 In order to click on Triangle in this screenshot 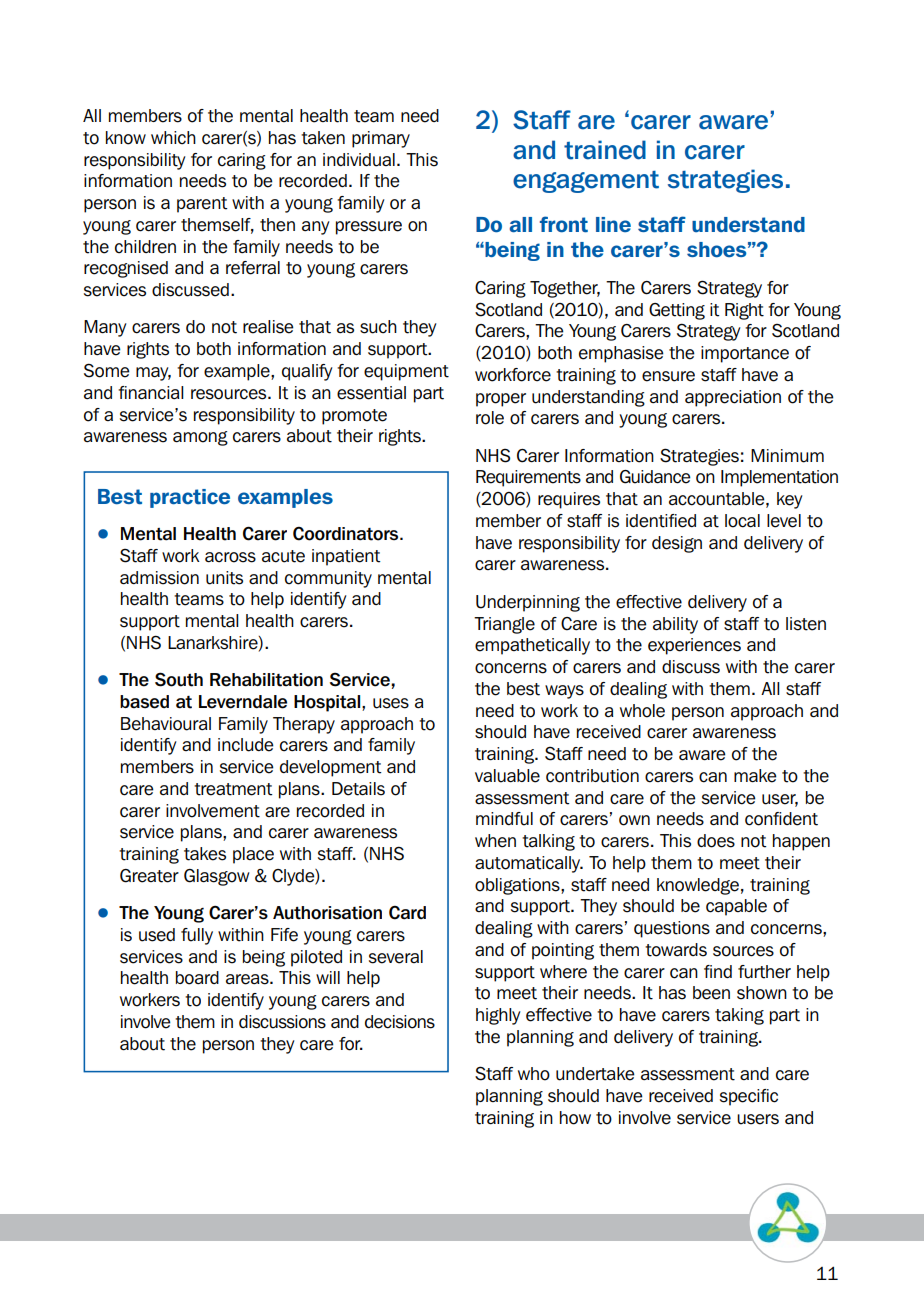, I will do `click(504, 625)`.
